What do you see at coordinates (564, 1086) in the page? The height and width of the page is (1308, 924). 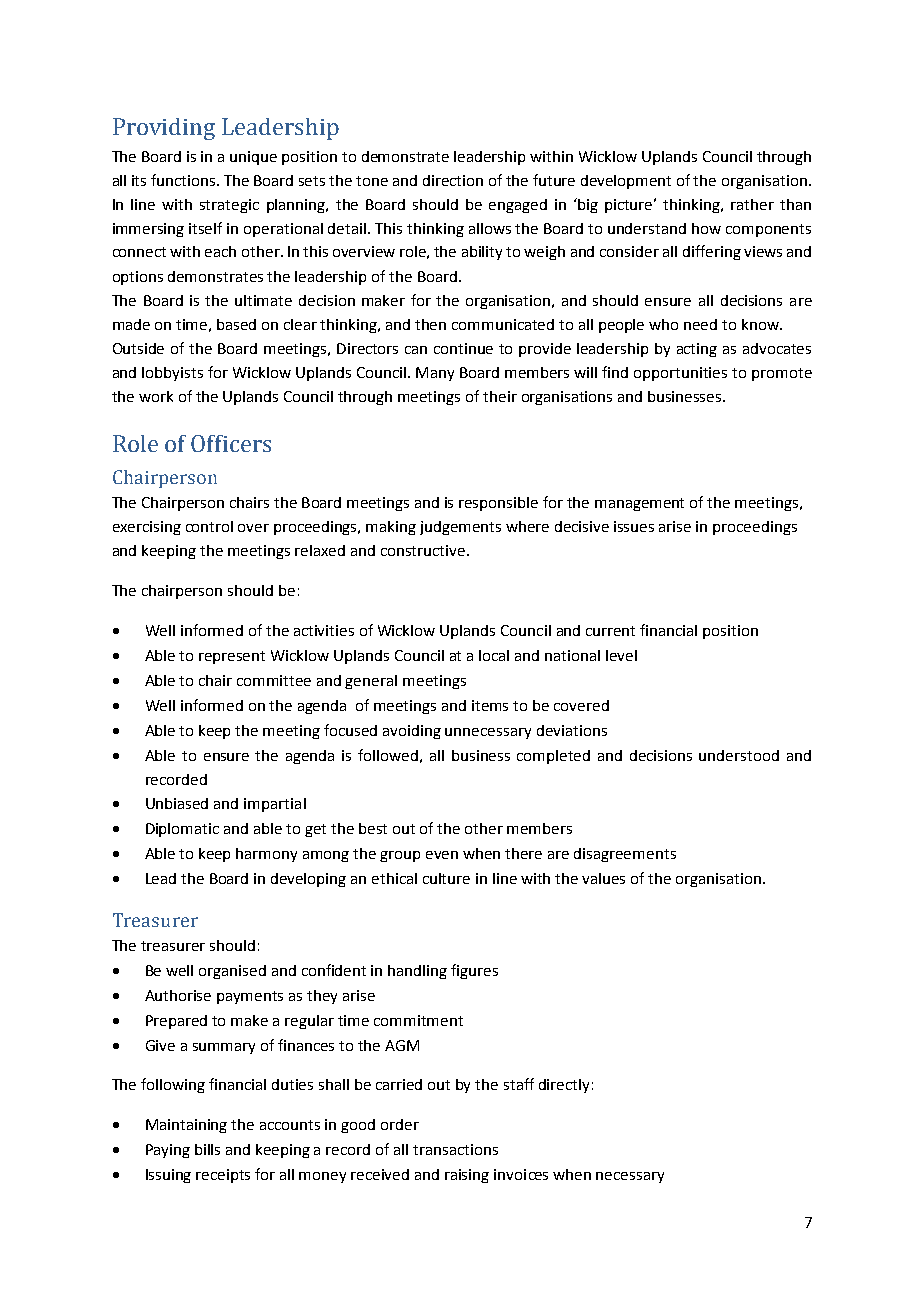 I see `directly` at bounding box center [564, 1086].
